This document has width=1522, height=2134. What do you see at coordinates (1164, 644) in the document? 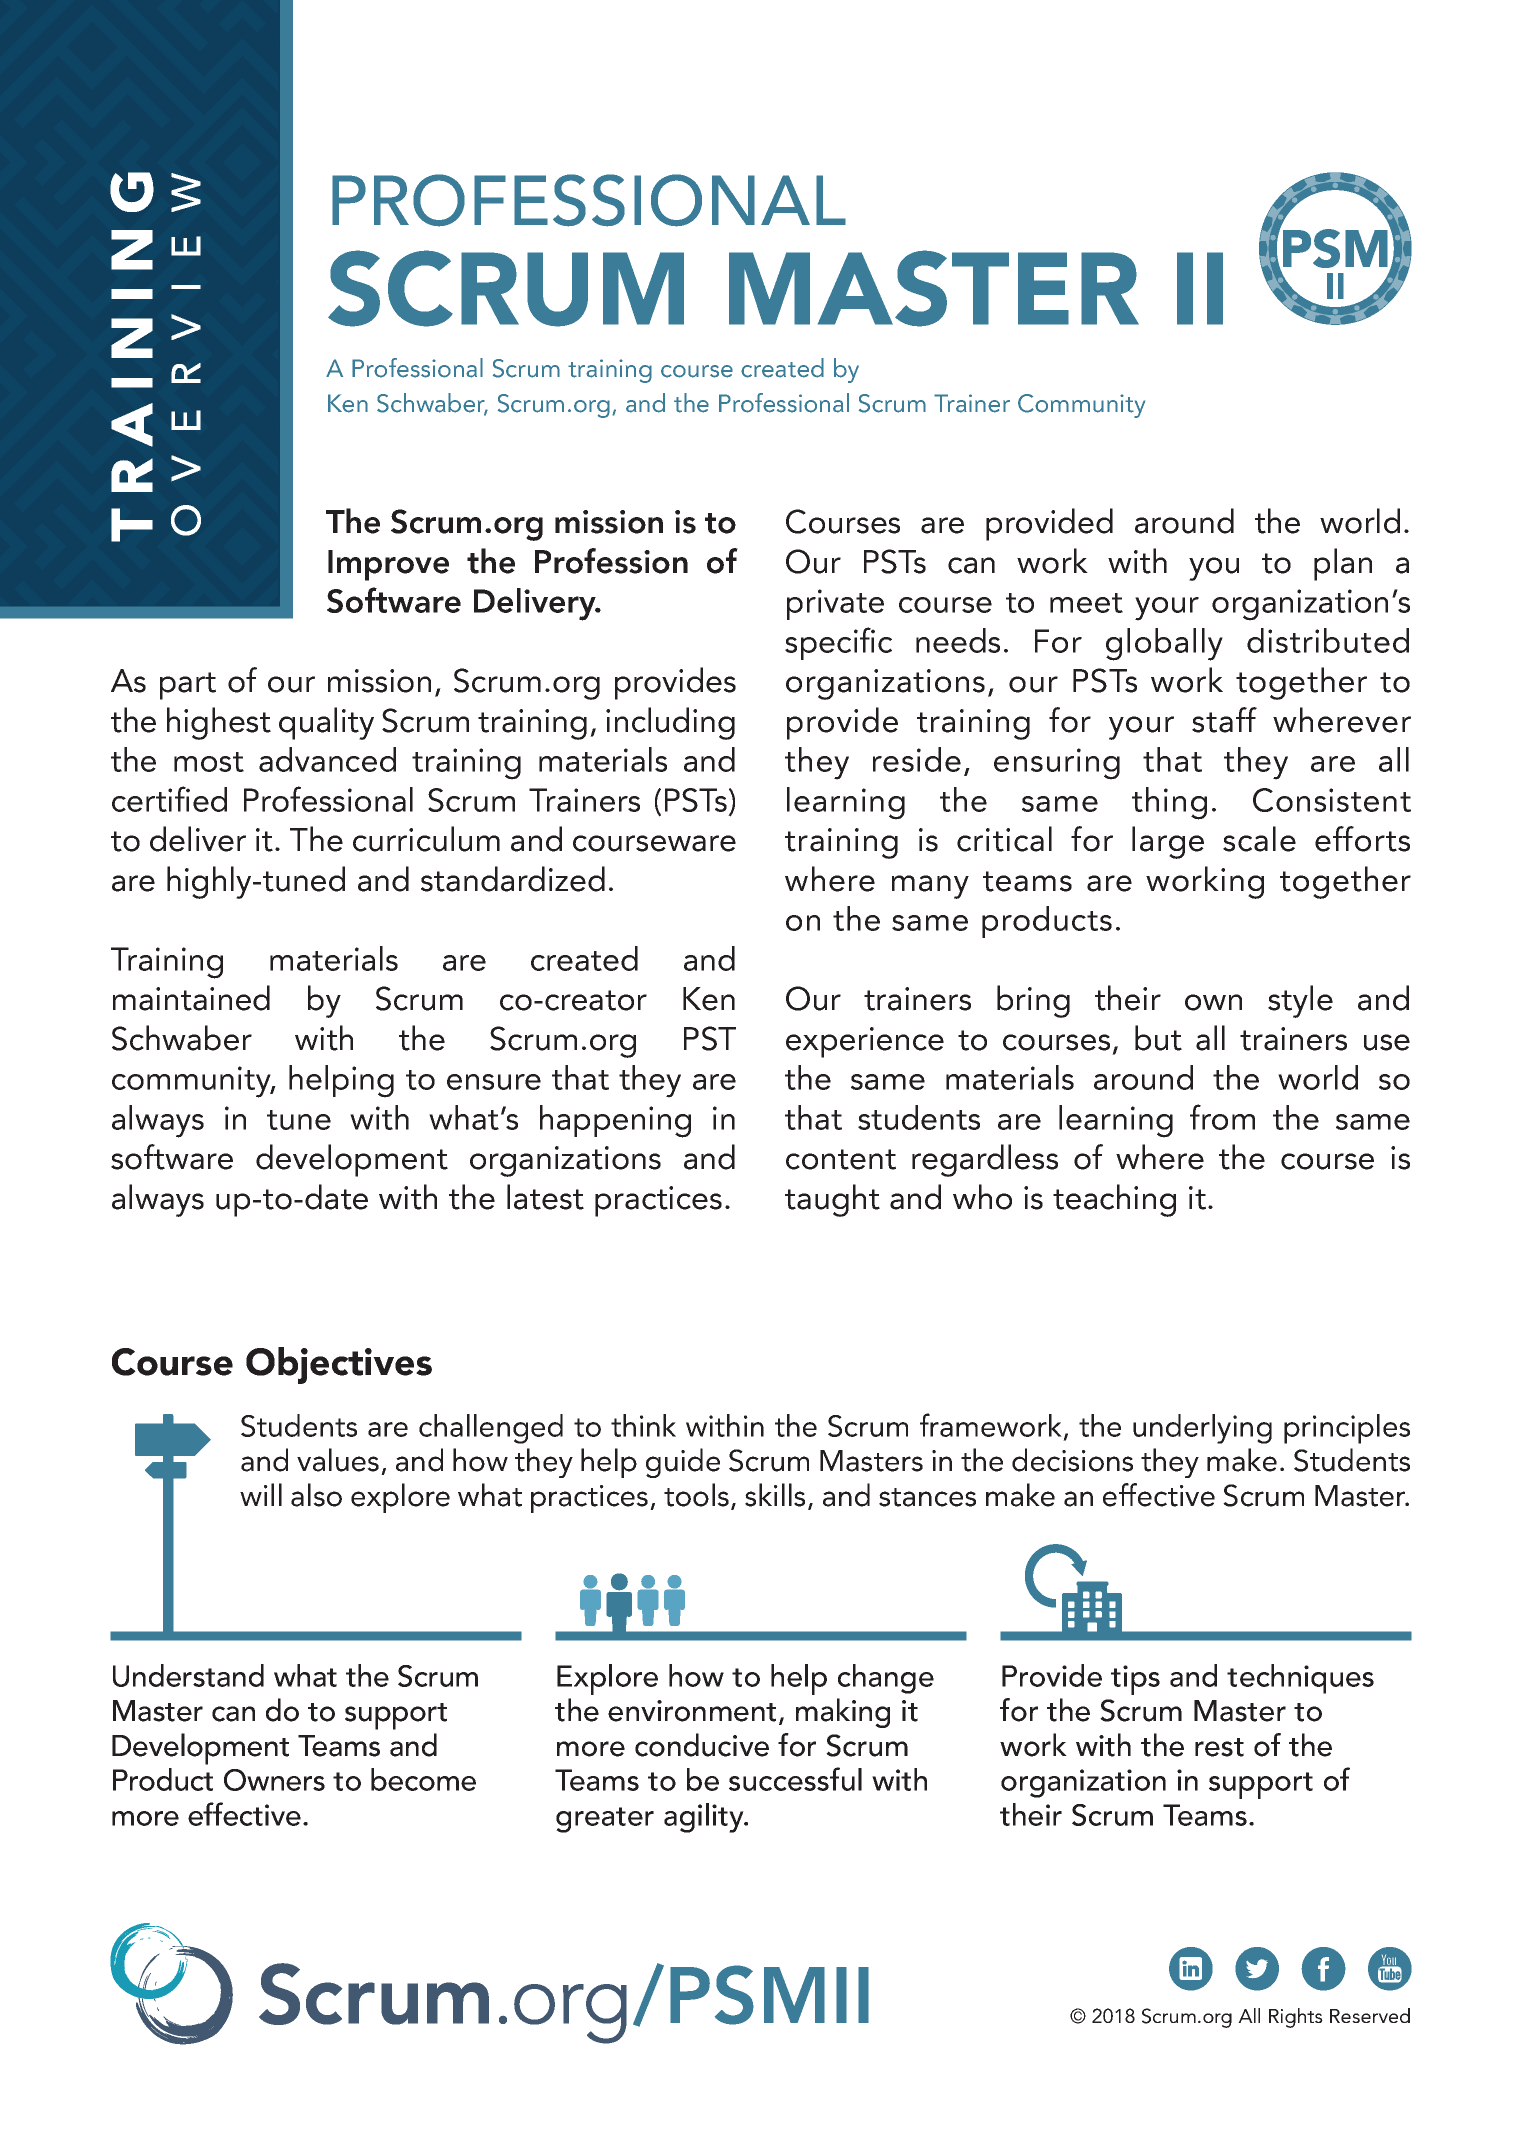
I see `globally` at bounding box center [1164, 644].
